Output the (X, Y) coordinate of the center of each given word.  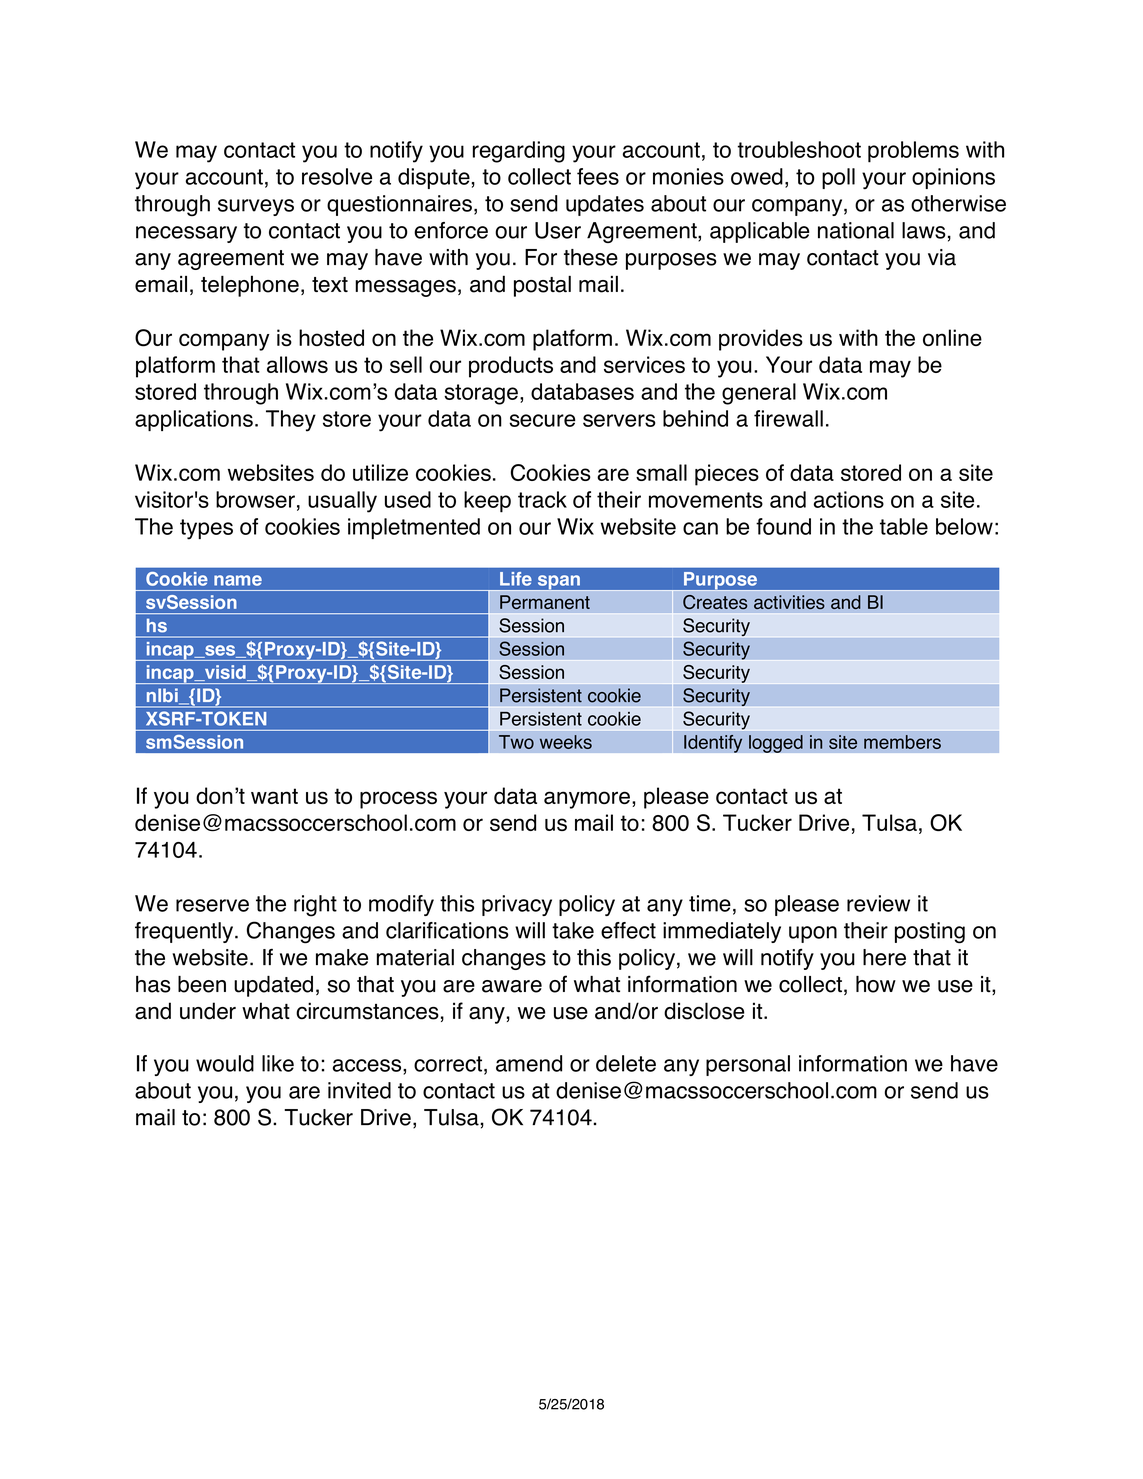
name (238, 580)
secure (542, 420)
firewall (788, 418)
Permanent (545, 602)
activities (789, 602)
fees (598, 176)
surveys (256, 207)
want (274, 796)
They (291, 421)
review (878, 903)
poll (838, 178)
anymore (587, 800)
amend (529, 1063)
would (225, 1063)
